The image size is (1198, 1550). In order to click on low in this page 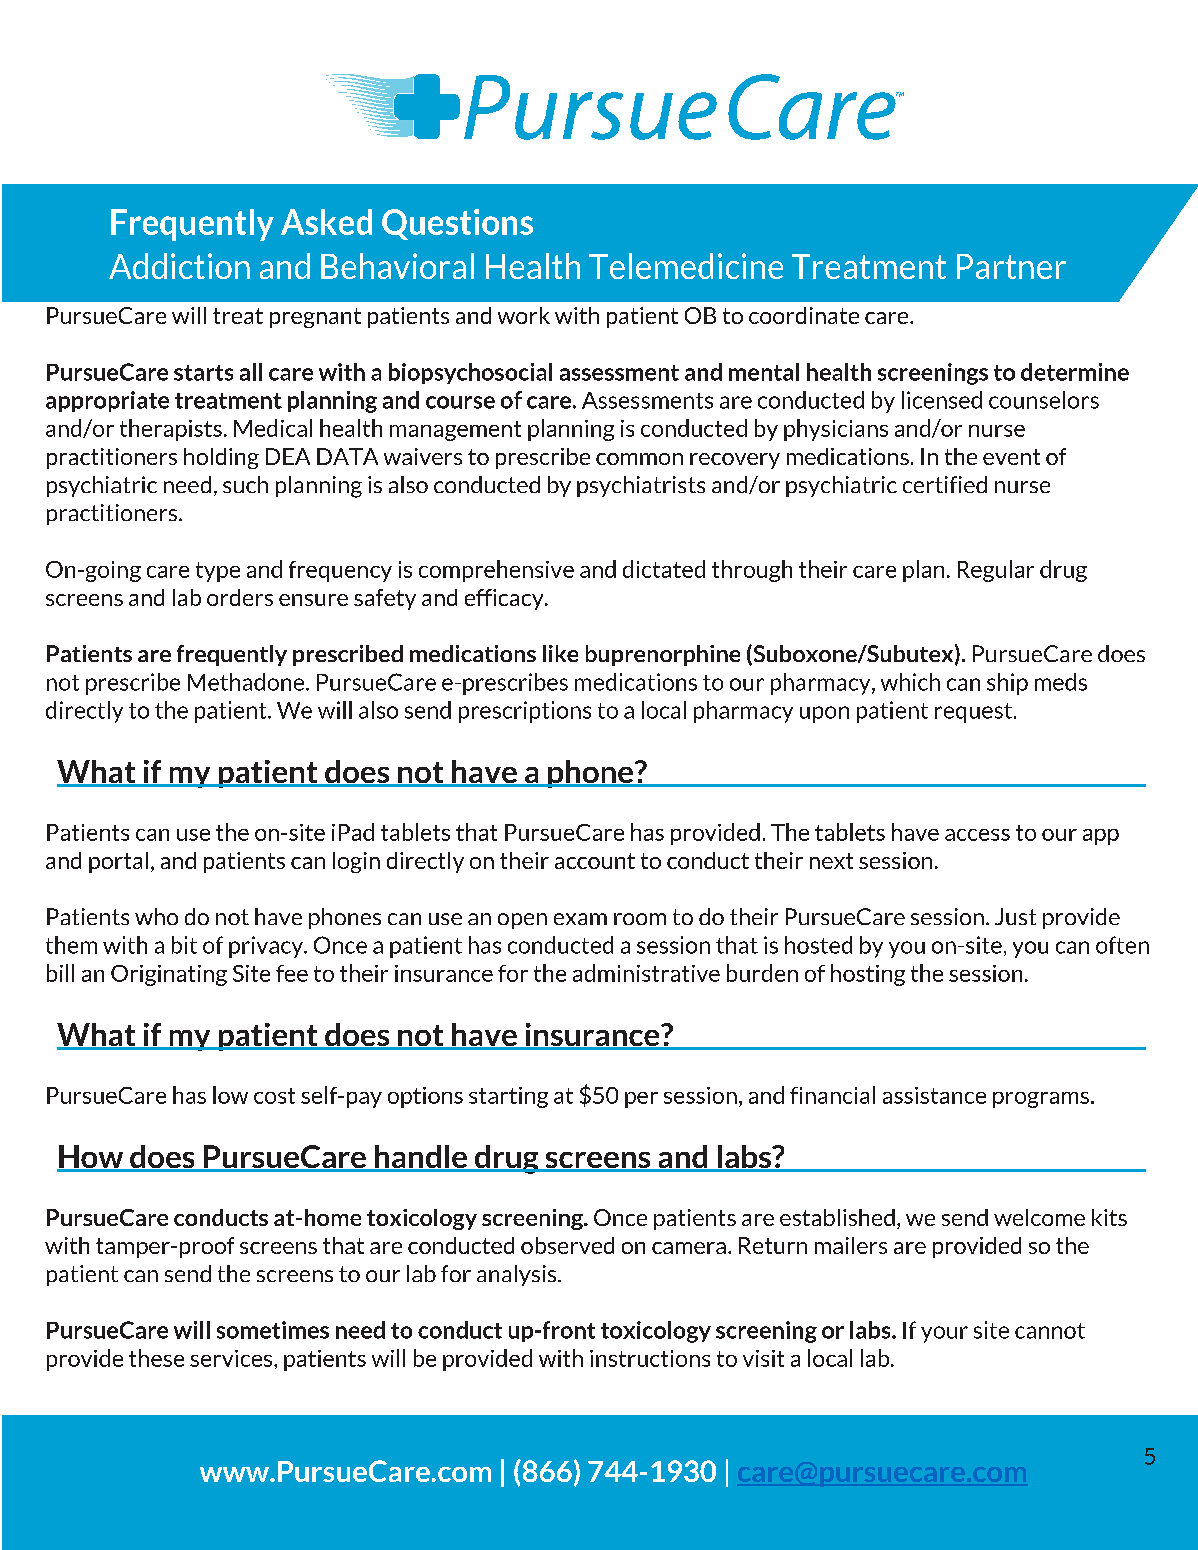, I will do `click(230, 1095)`.
